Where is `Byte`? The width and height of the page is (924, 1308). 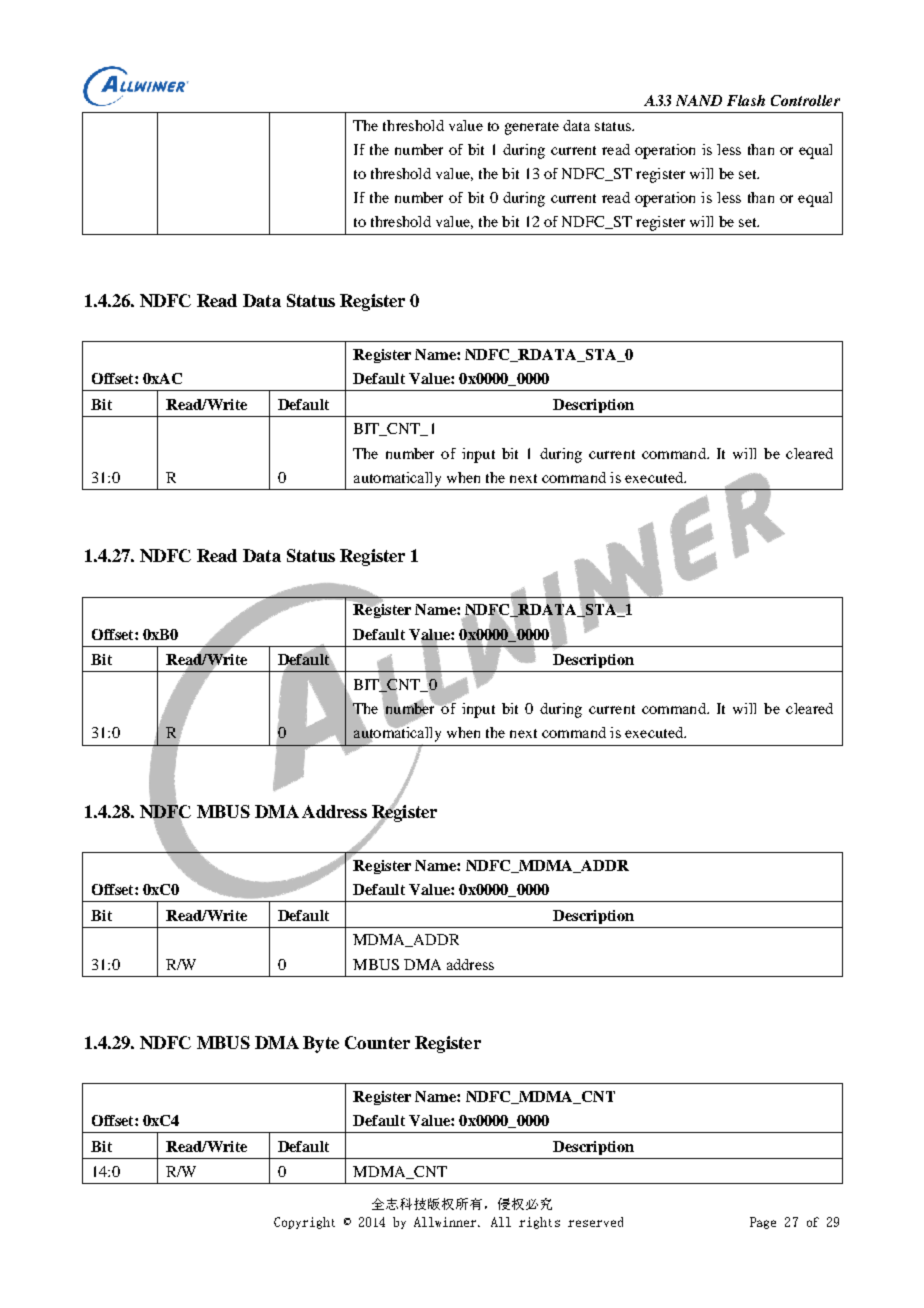
Byte is located at coordinates (321, 1044).
